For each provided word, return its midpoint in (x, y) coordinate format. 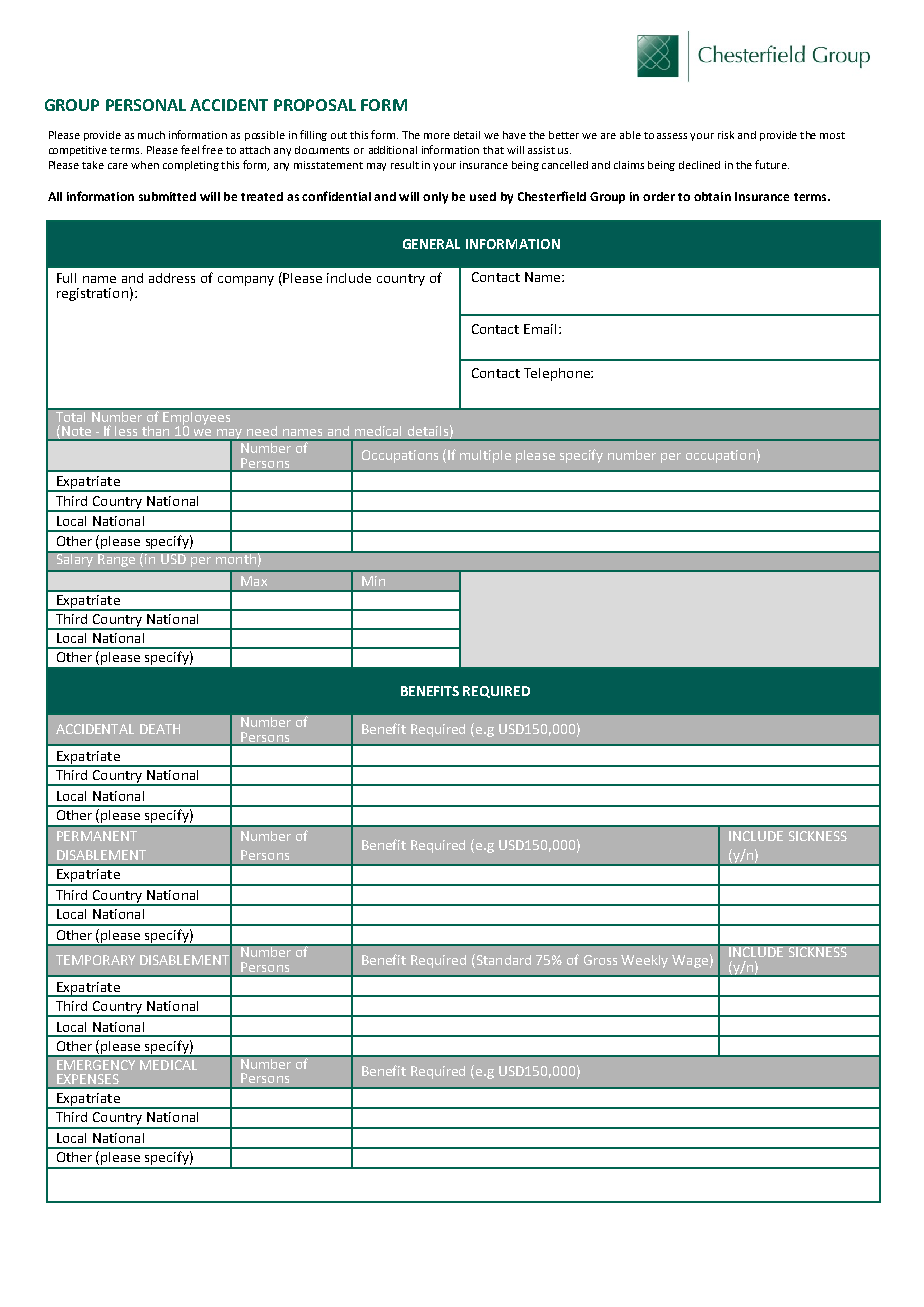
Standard (502, 959)
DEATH (160, 729)
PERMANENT (97, 836)
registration (92, 294)
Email (540, 329)
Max (254, 581)
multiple (485, 456)
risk (726, 135)
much (151, 135)
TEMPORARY (95, 960)
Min (373, 581)
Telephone (558, 374)
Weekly (644, 961)
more (437, 136)
